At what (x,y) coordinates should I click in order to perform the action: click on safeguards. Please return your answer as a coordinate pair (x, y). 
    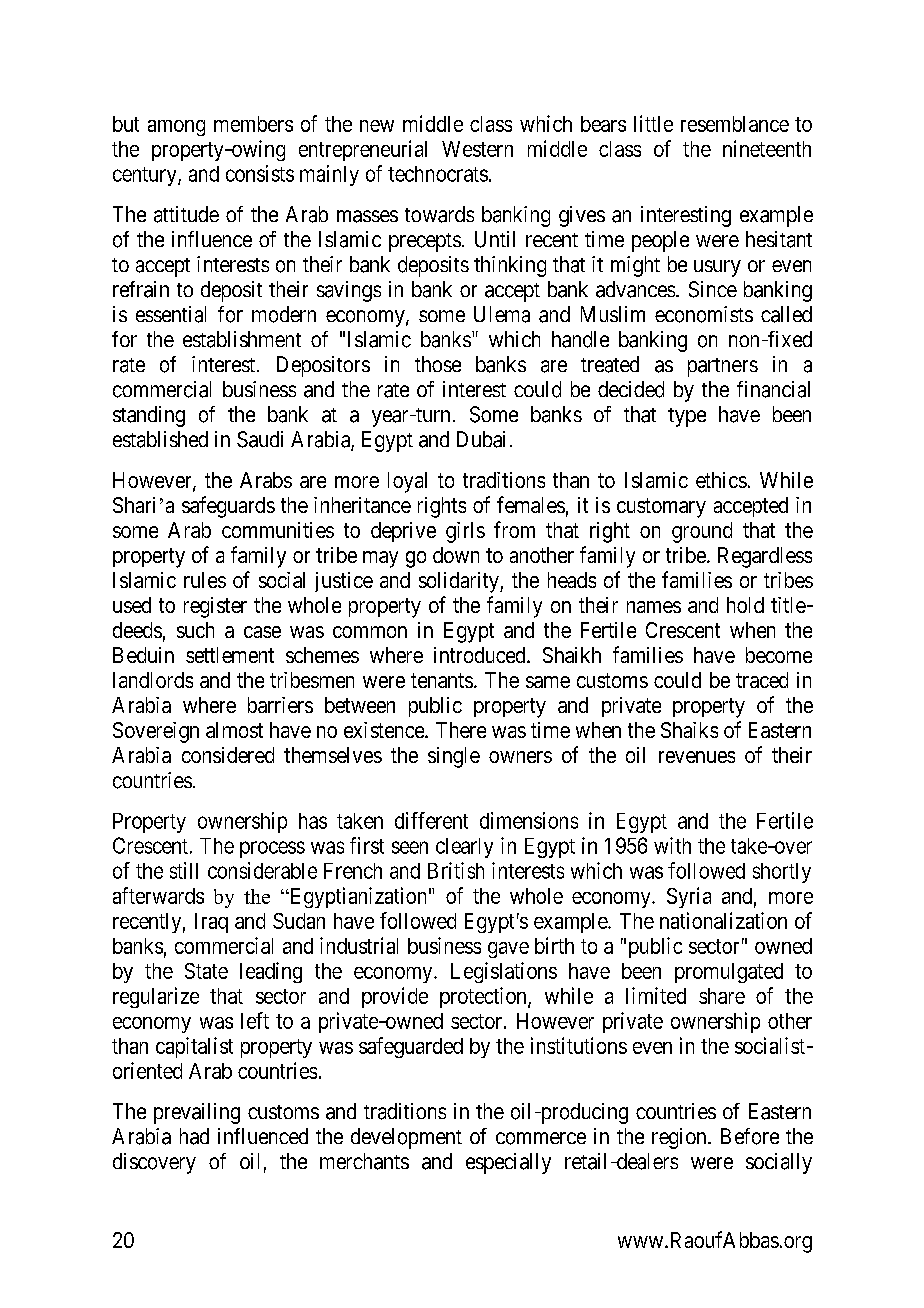
    Looking at the image, I should click on (228, 507).
